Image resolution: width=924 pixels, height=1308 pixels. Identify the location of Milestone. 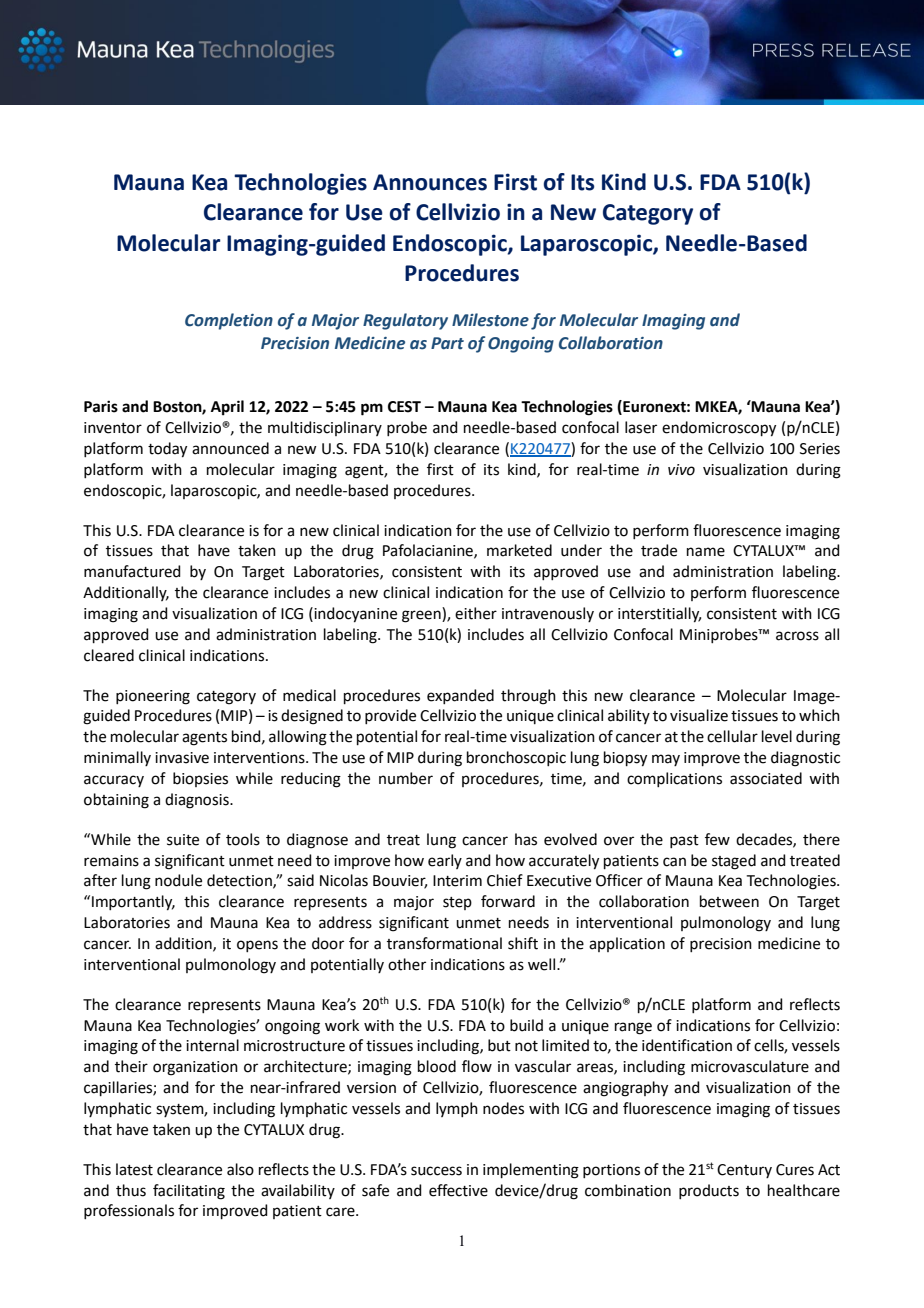
(490, 320).
